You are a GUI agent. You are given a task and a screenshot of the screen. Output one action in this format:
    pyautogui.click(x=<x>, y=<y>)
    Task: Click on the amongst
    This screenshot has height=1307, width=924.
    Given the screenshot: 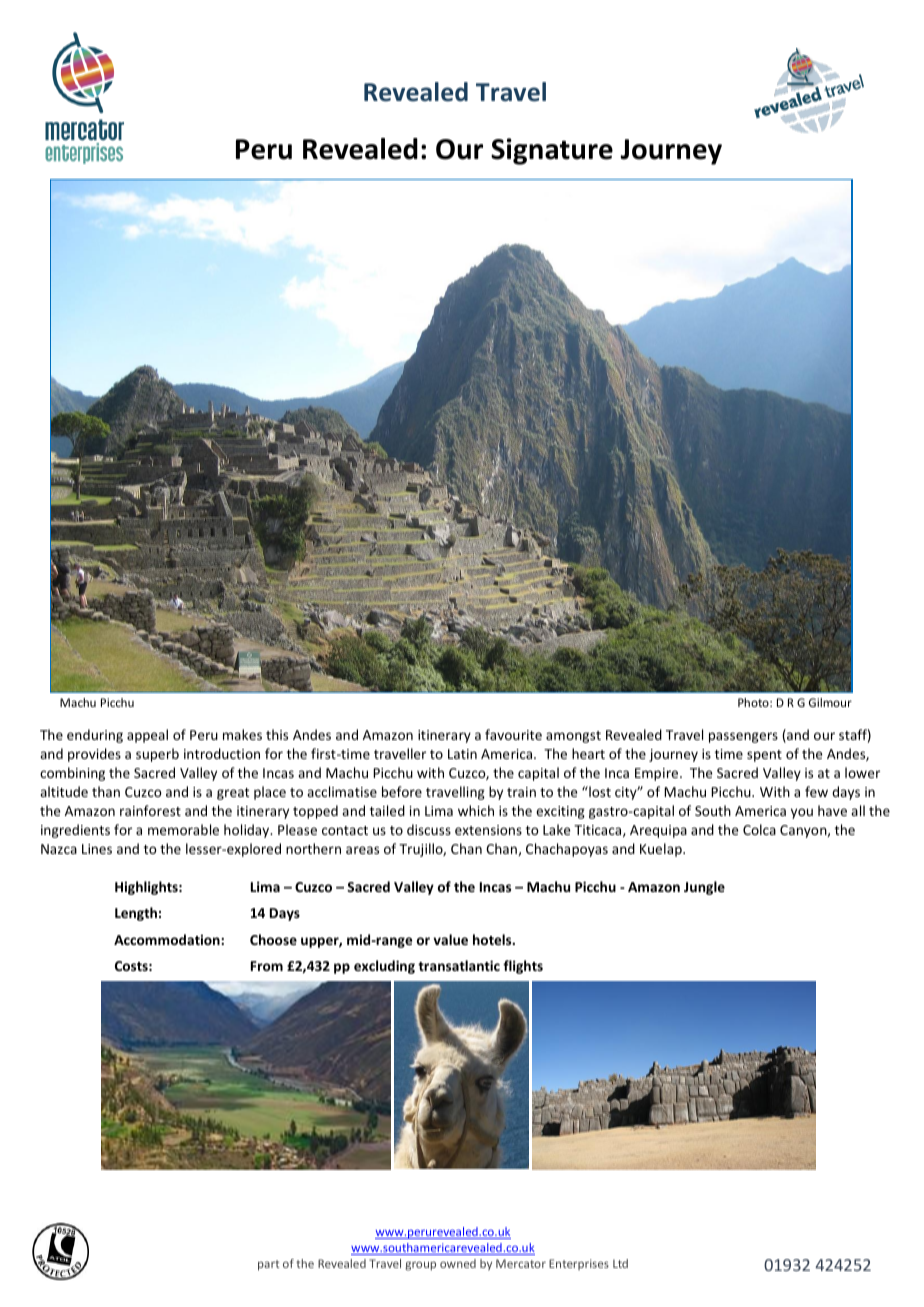 What is the action you would take?
    pyautogui.click(x=573, y=737)
